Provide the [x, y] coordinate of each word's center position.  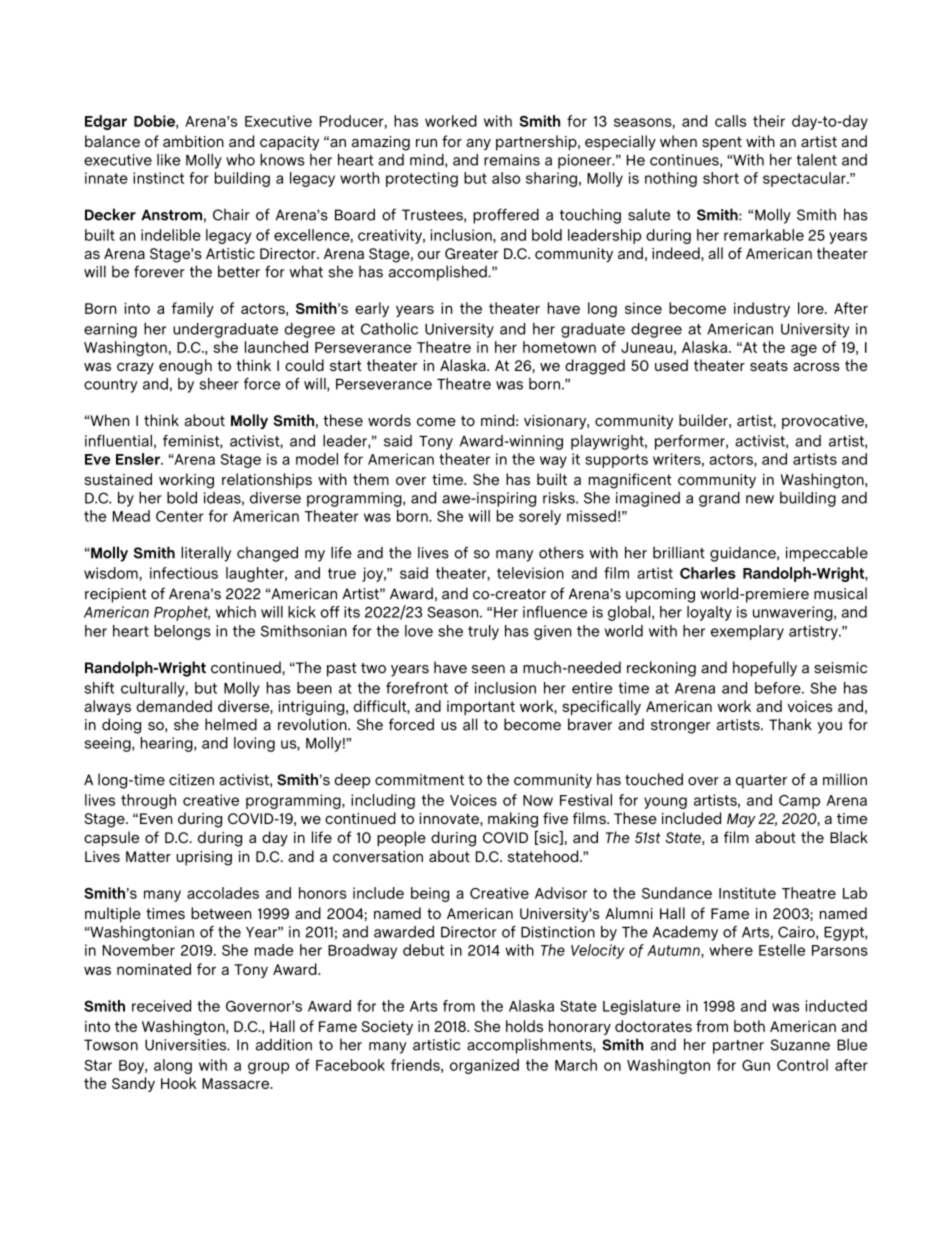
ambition [193, 141]
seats [769, 365]
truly [483, 632]
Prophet [182, 613]
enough [185, 367]
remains [512, 160]
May [741, 820]
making [513, 820]
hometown [559, 347]
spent [722, 143]
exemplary [747, 632]
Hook [178, 1083]
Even [156, 818]
